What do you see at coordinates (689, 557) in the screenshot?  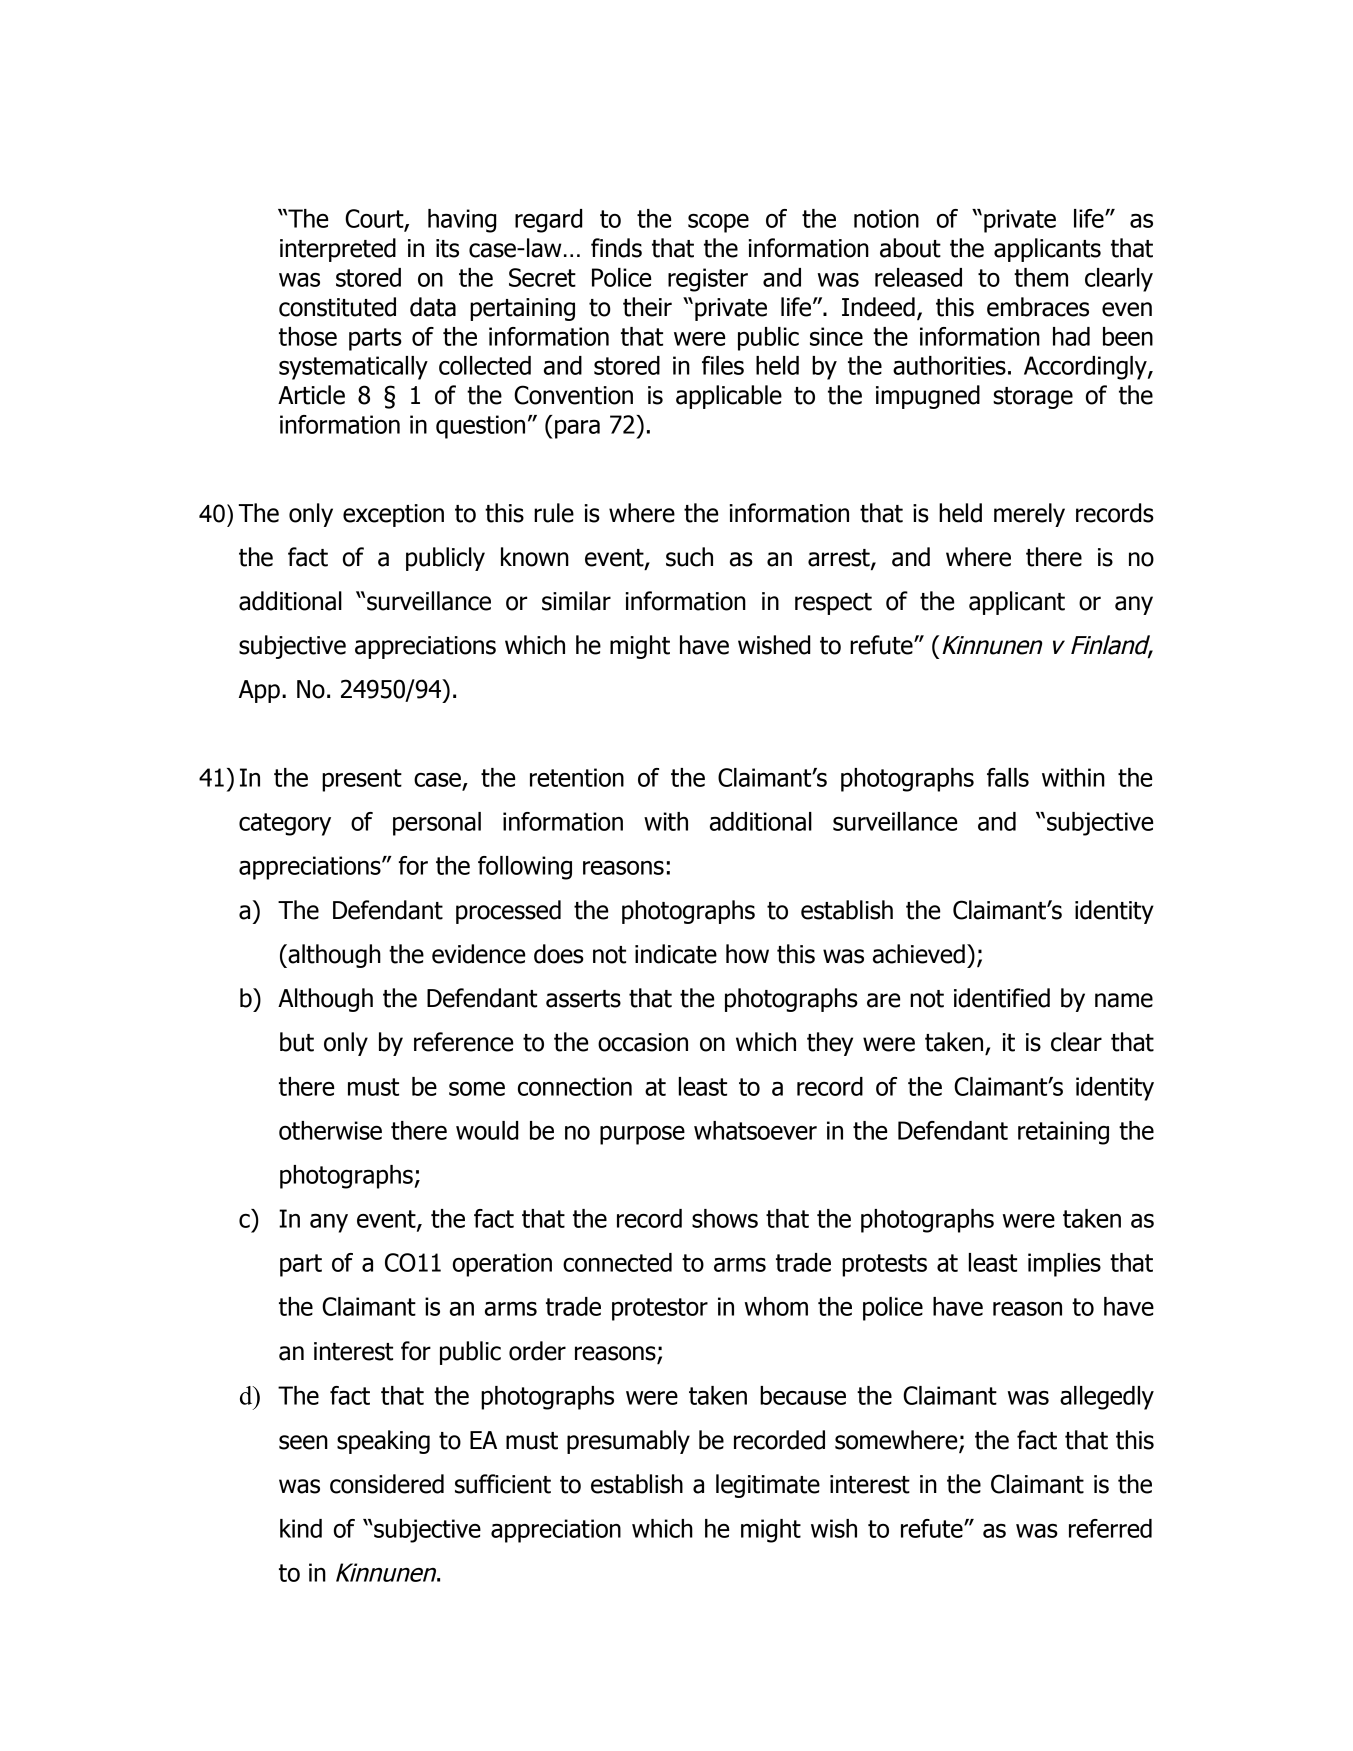 I see `such` at bounding box center [689, 557].
